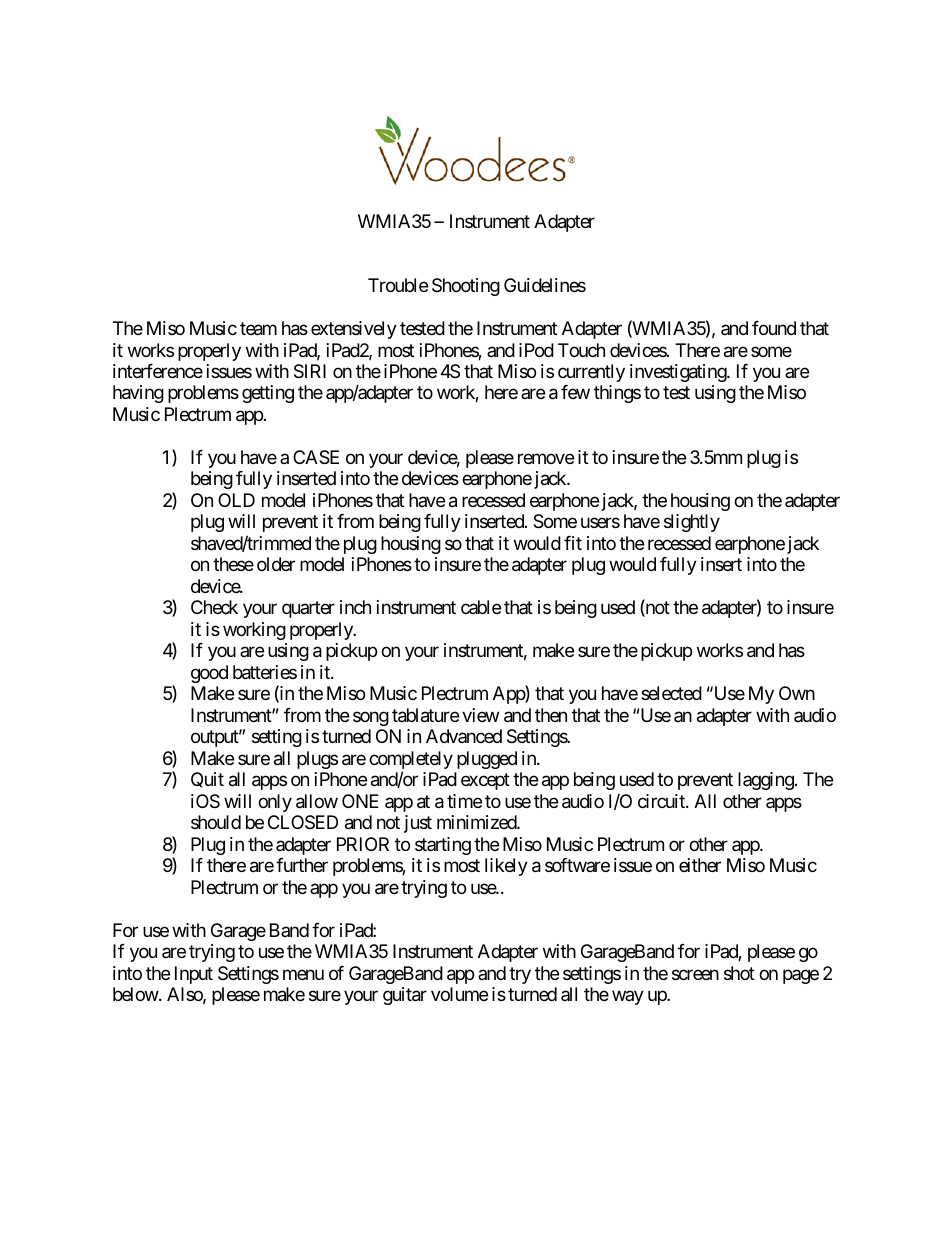 Image resolution: width=952 pixels, height=1233 pixels. I want to click on Input, so click(194, 975).
